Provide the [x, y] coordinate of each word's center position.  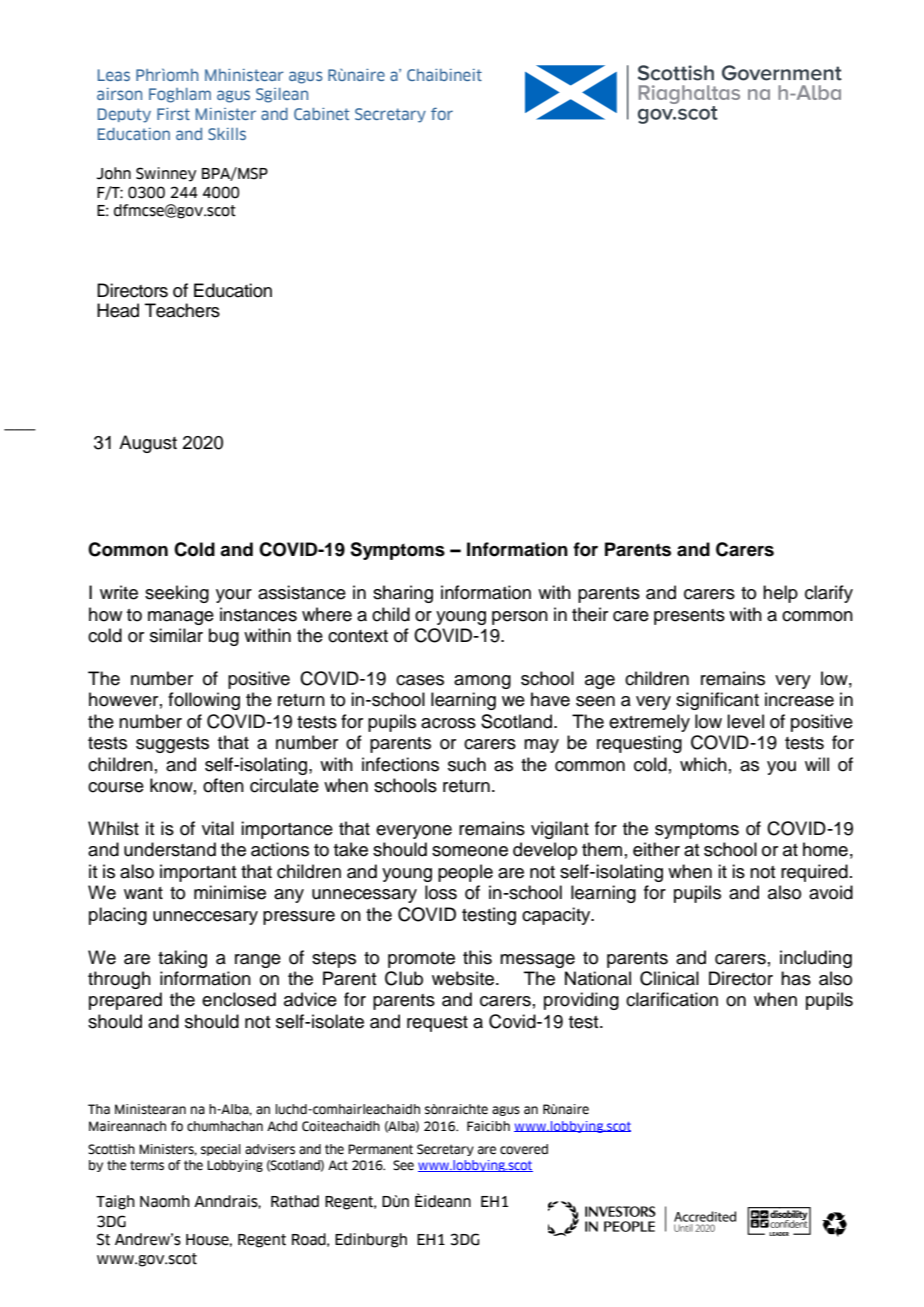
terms [147, 1165]
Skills [227, 134]
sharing [403, 594]
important [198, 873]
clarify [829, 594]
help [780, 594]
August [148, 444]
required [814, 873]
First [173, 114]
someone [470, 851]
